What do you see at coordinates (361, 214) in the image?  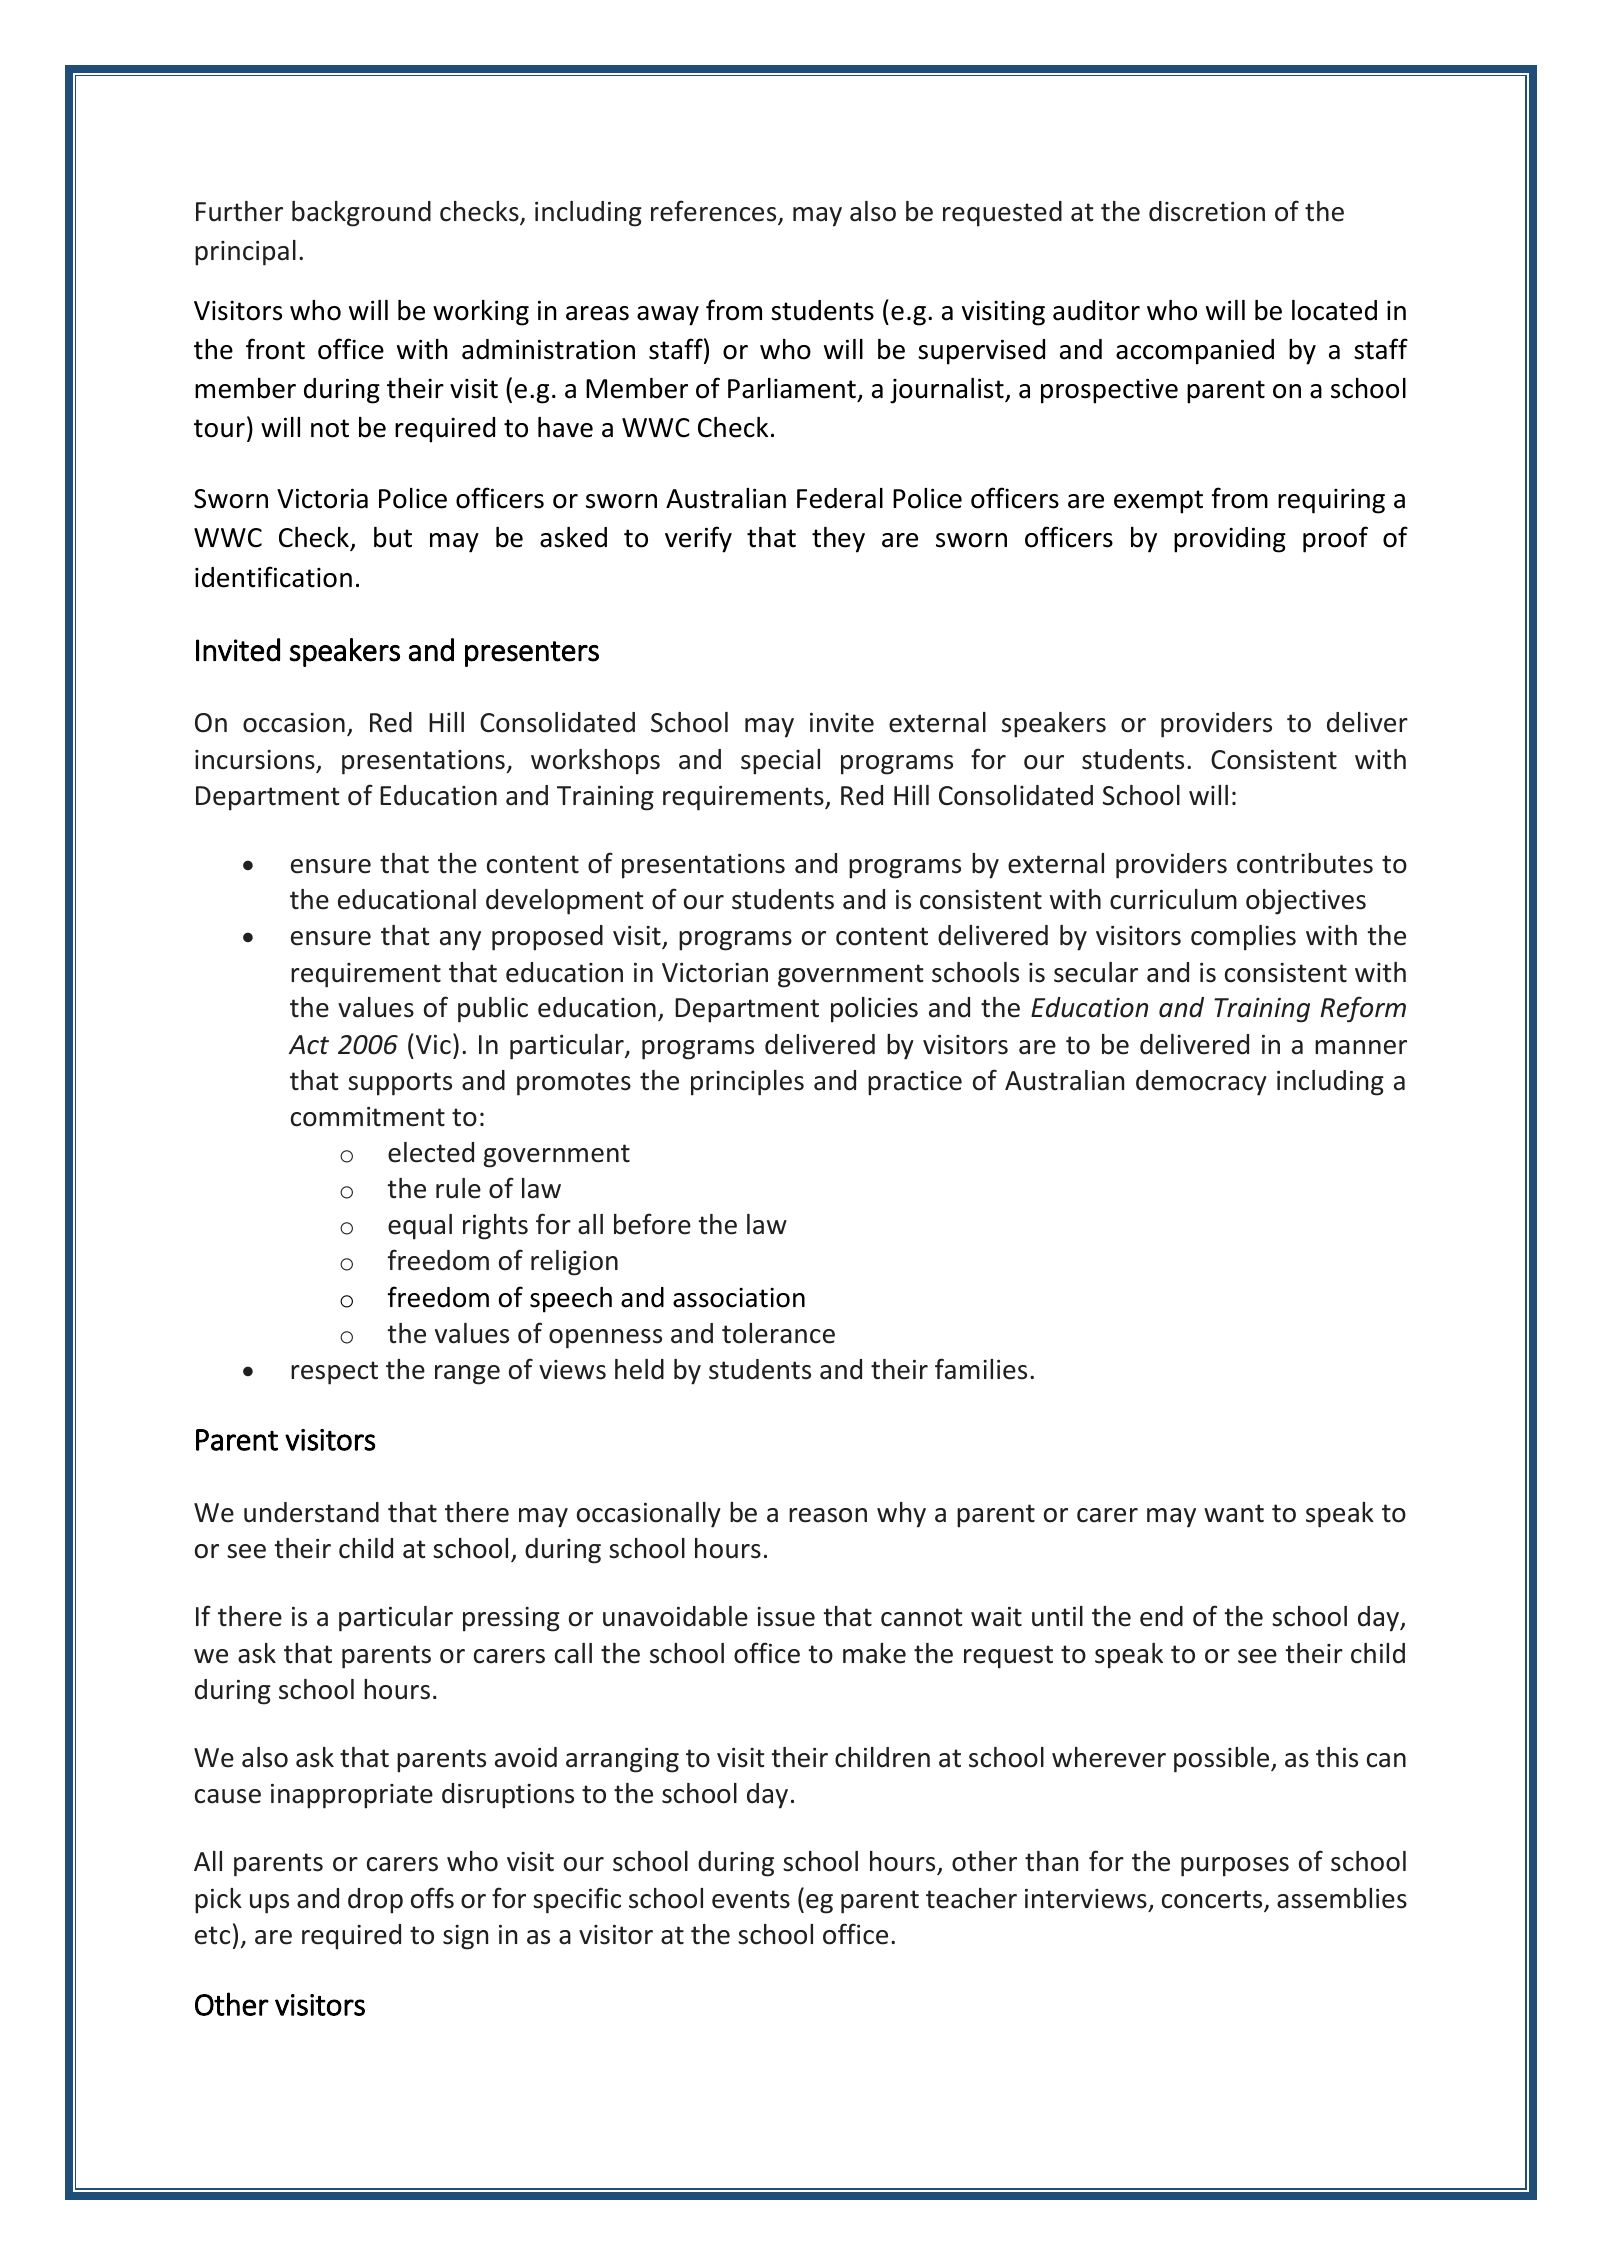 I see `background` at bounding box center [361, 214].
